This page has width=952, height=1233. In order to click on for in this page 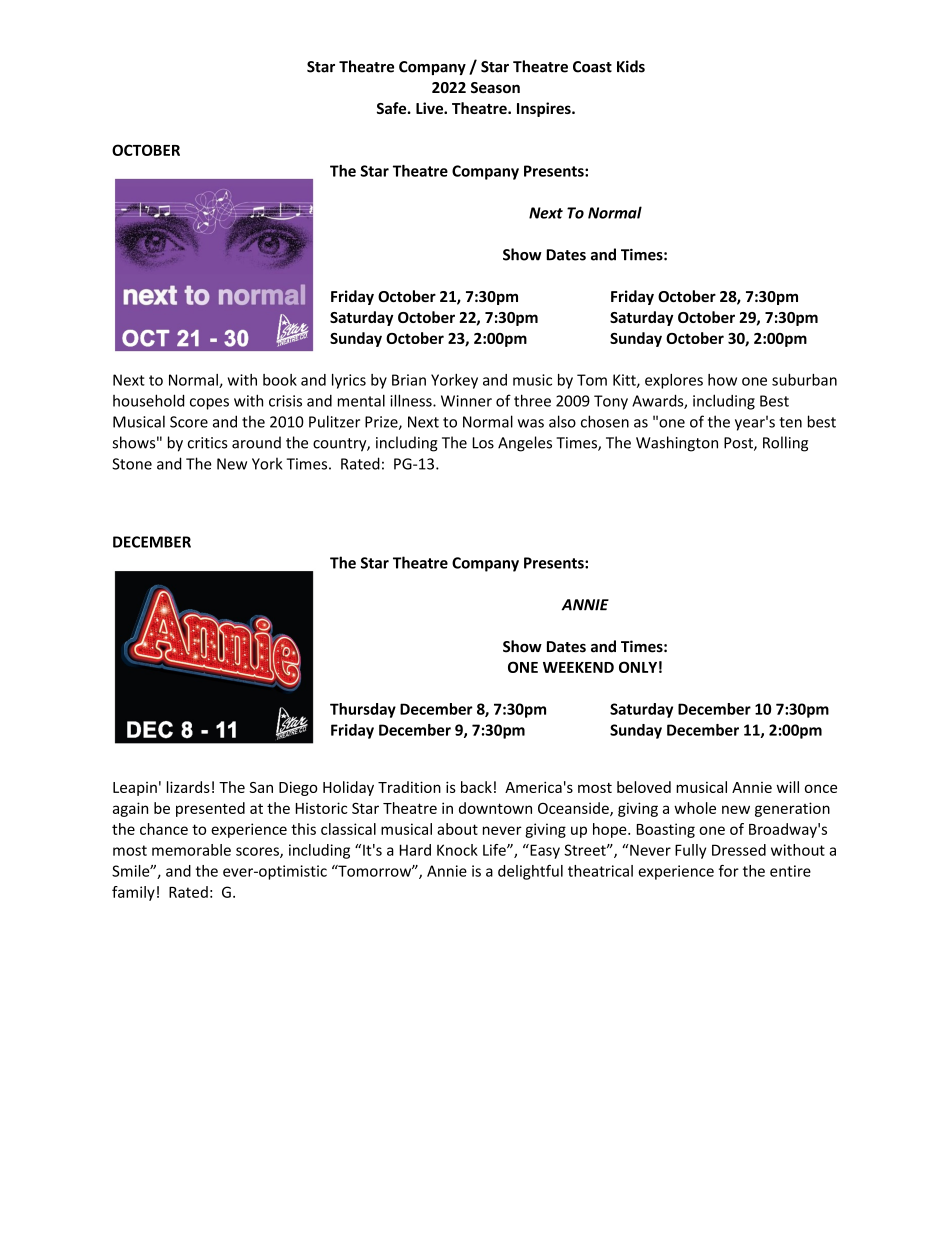, I will do `click(729, 871)`.
